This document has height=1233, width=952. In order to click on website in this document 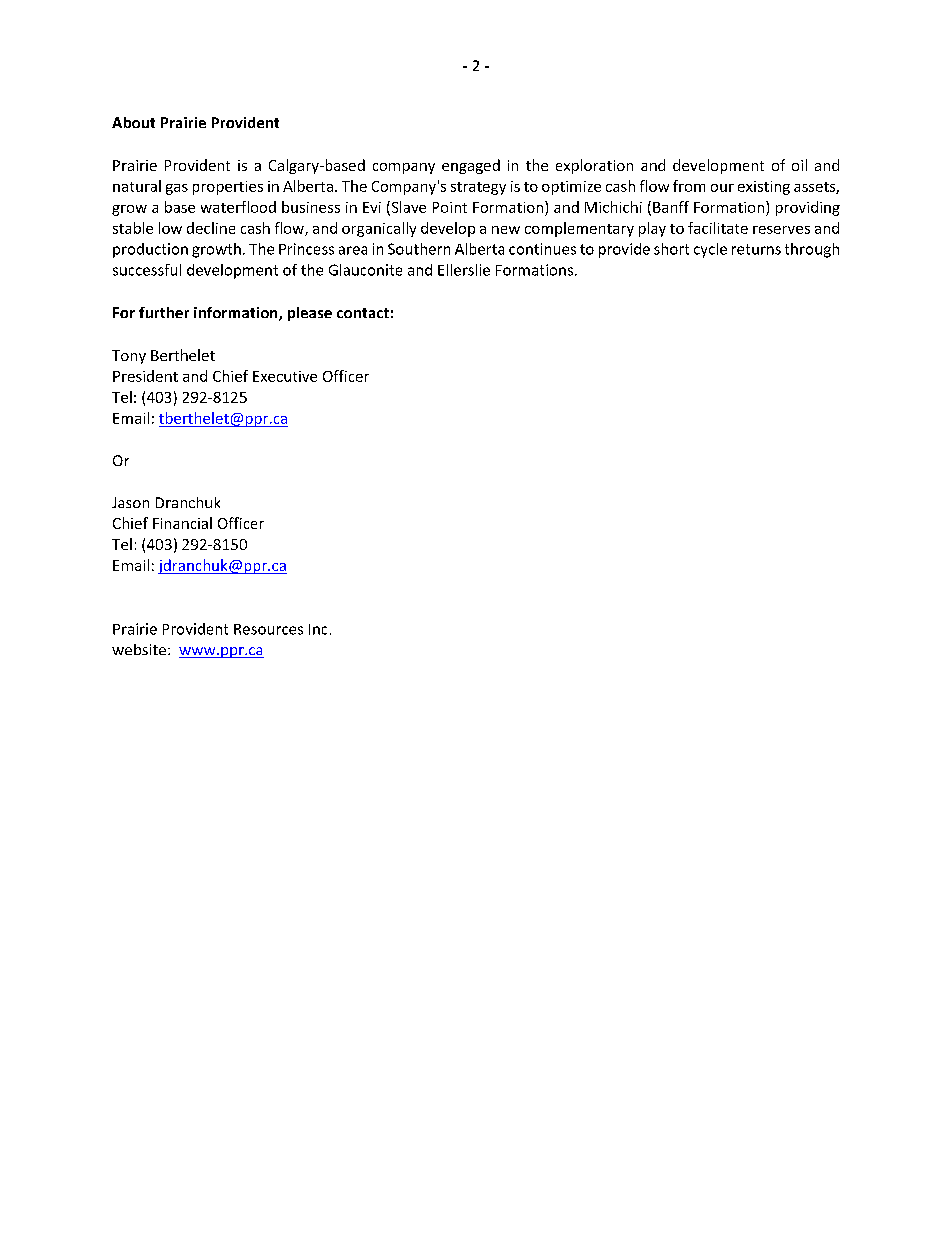, I will do `click(139, 649)`.
